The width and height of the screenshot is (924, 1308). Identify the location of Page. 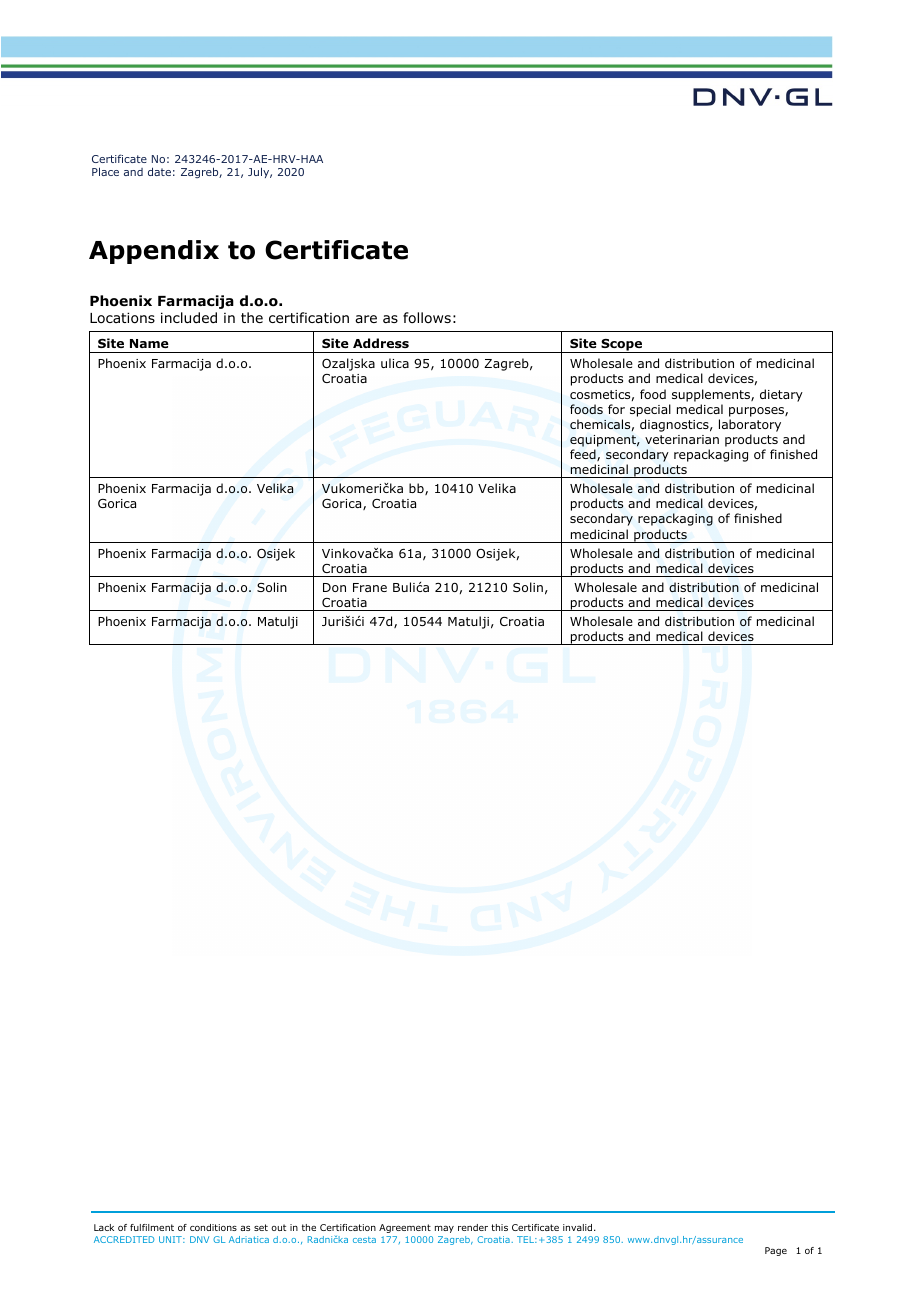
(776, 1251).
